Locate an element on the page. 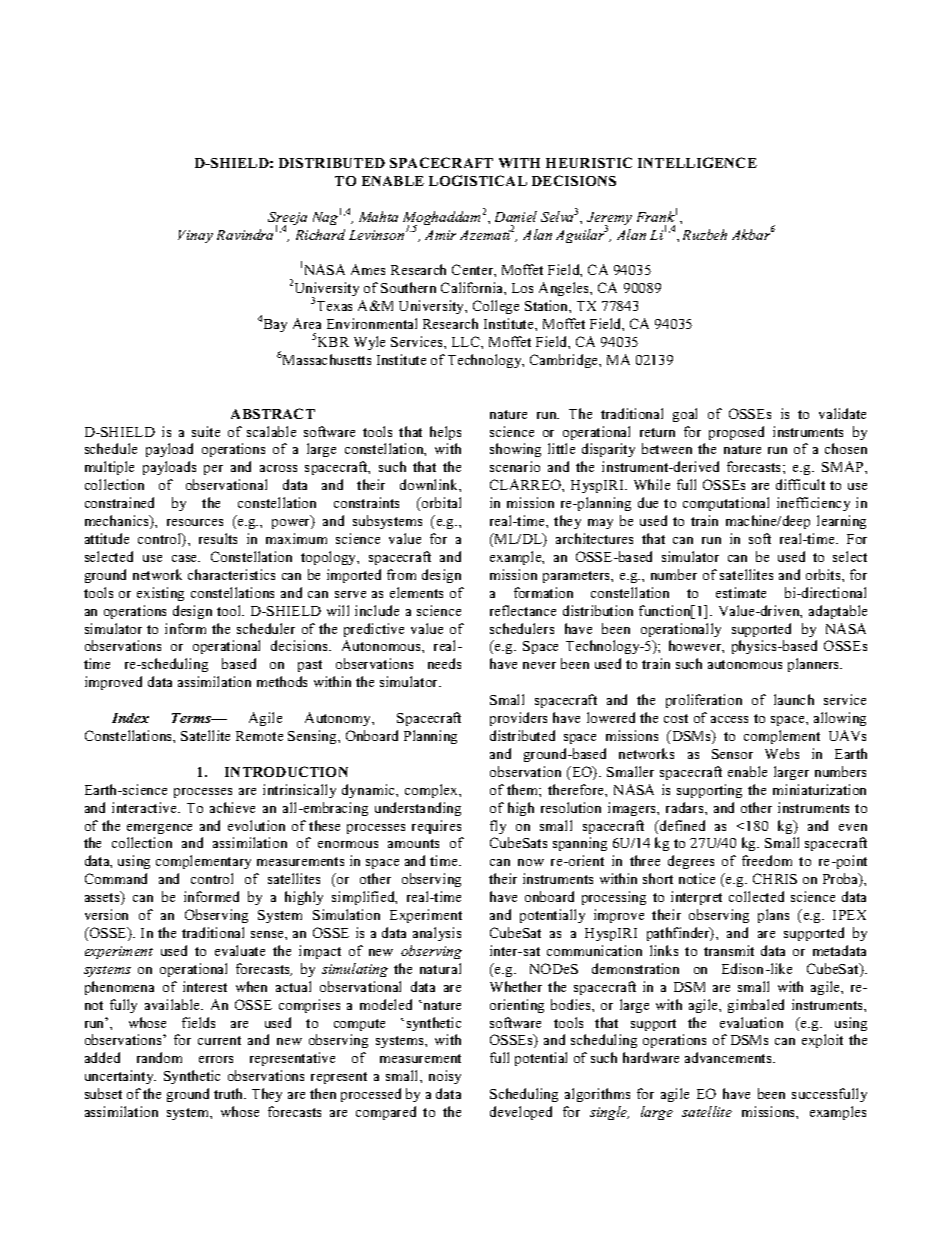  LOGISTICAL is located at coordinates (478, 180).
